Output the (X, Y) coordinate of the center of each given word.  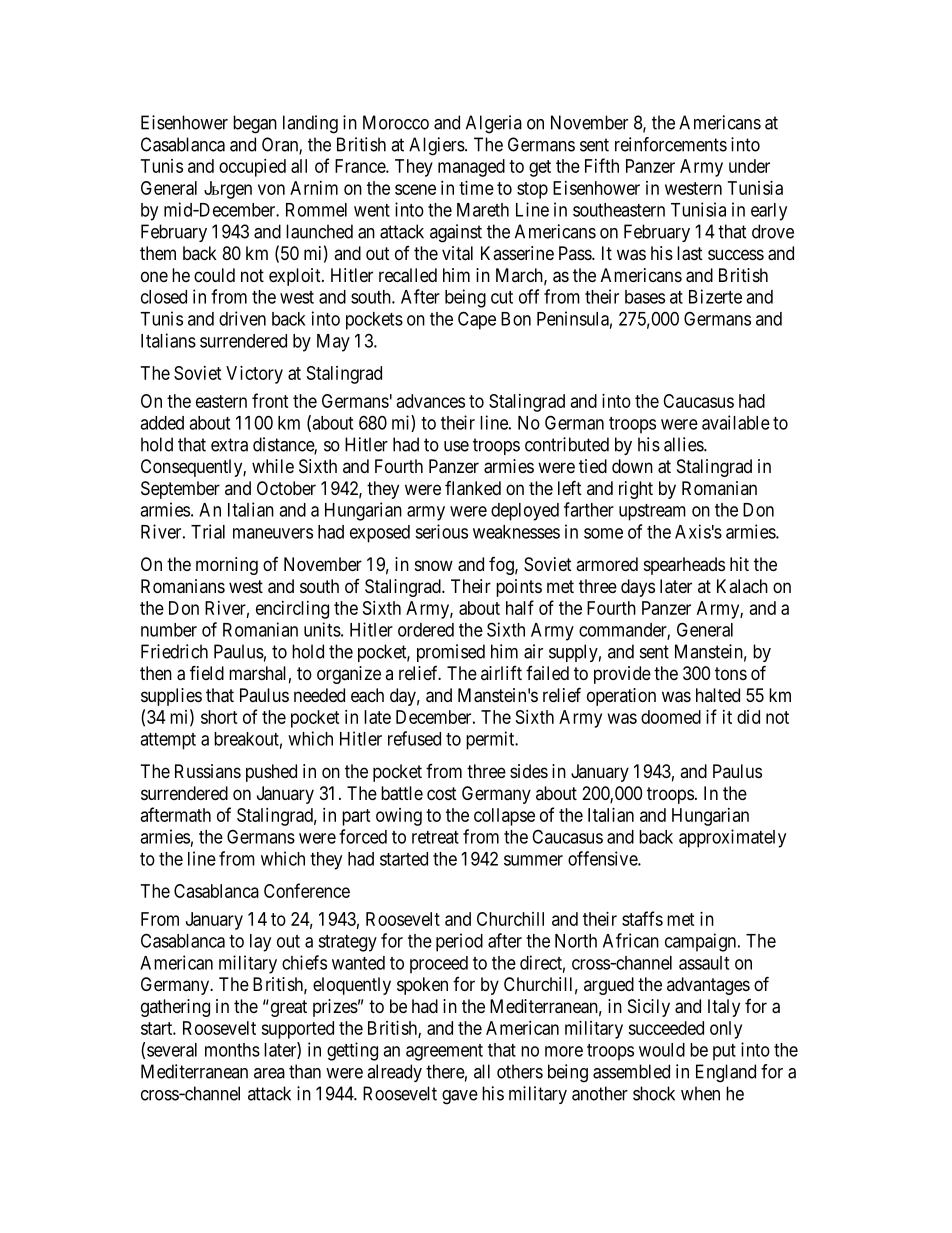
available (736, 422)
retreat (435, 837)
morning (227, 566)
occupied (252, 168)
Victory (254, 375)
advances (431, 401)
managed (471, 168)
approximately (732, 838)
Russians (208, 771)
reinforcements (671, 144)
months (232, 1050)
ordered (426, 630)
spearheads (684, 566)
